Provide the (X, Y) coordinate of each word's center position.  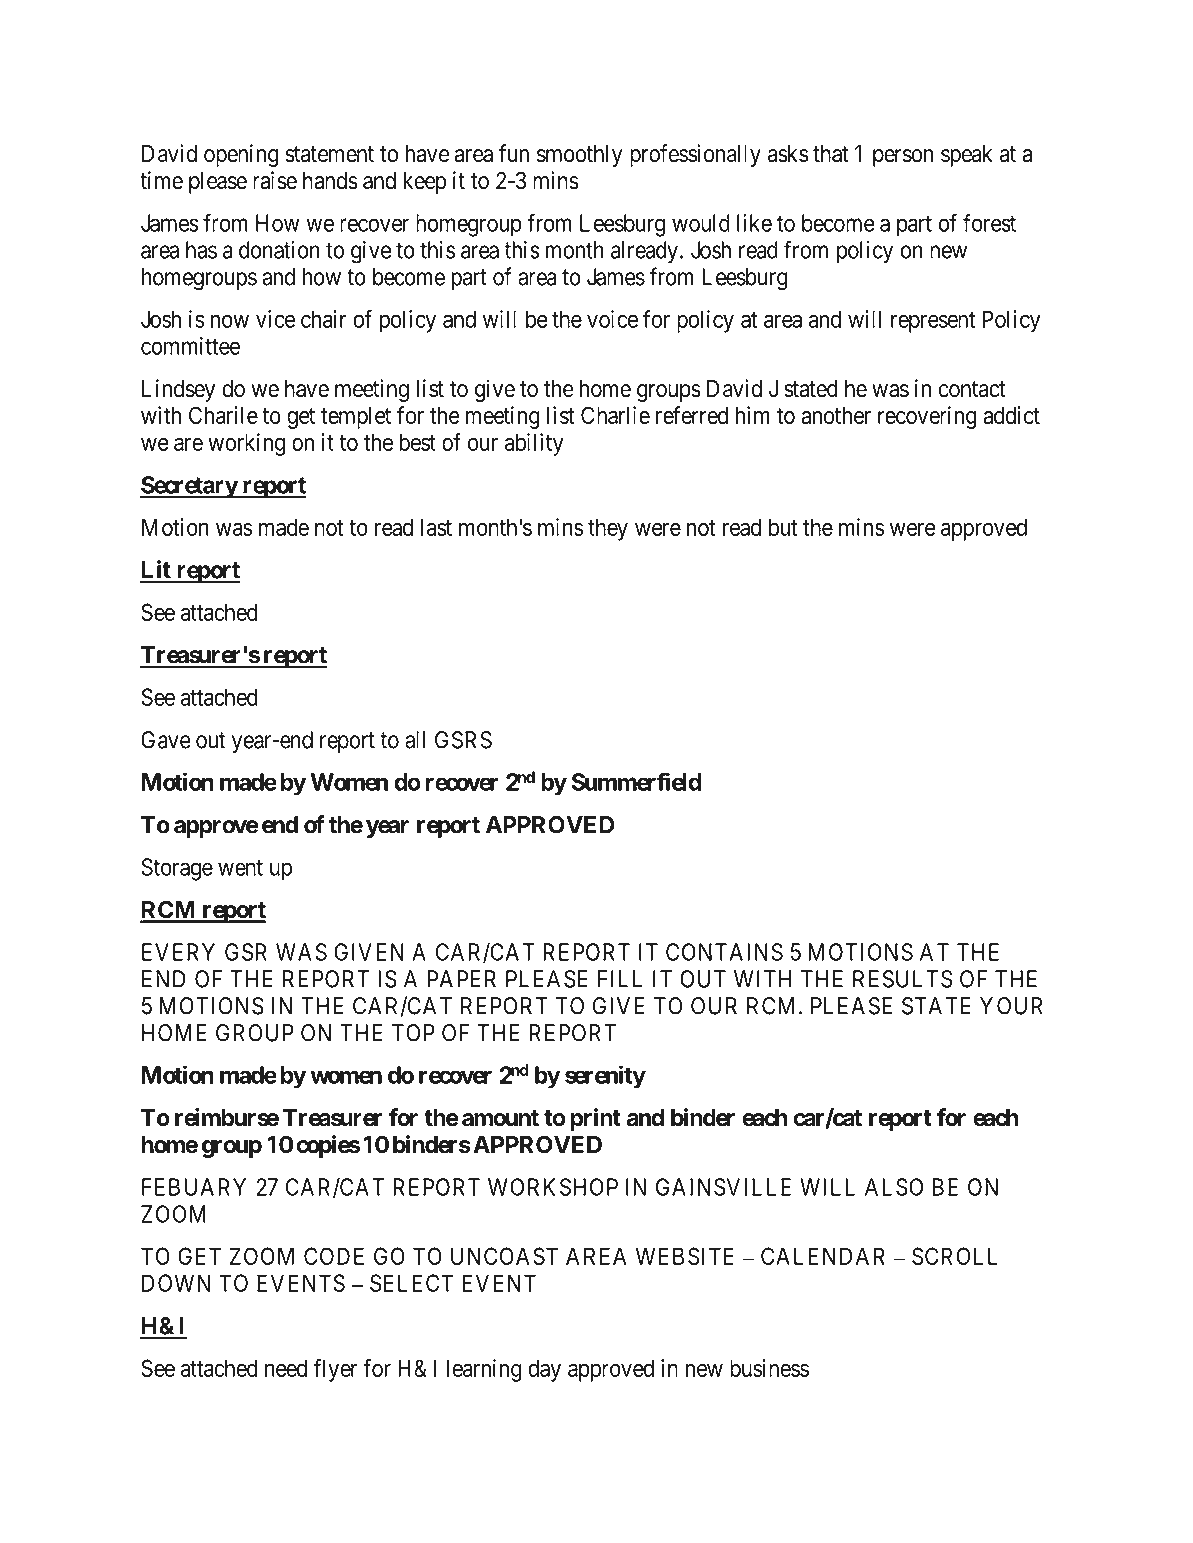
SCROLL (955, 1256)
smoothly (580, 156)
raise (275, 180)
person (903, 158)
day (544, 1370)
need (286, 1368)
